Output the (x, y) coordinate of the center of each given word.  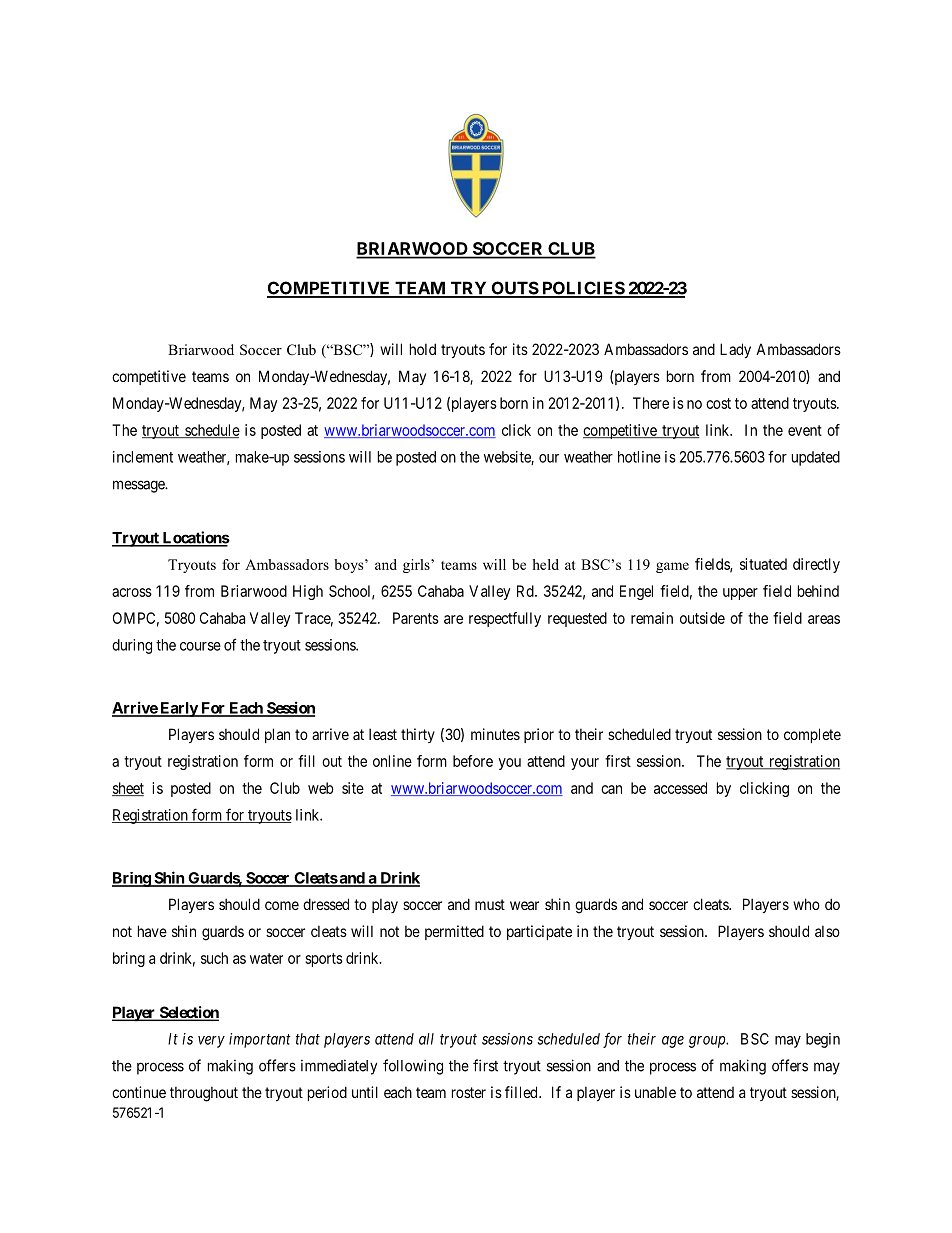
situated (763, 564)
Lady (735, 350)
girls (417, 566)
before (473, 761)
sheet (128, 789)
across (132, 592)
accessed (680, 788)
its (520, 349)
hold (423, 349)
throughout (204, 1094)
